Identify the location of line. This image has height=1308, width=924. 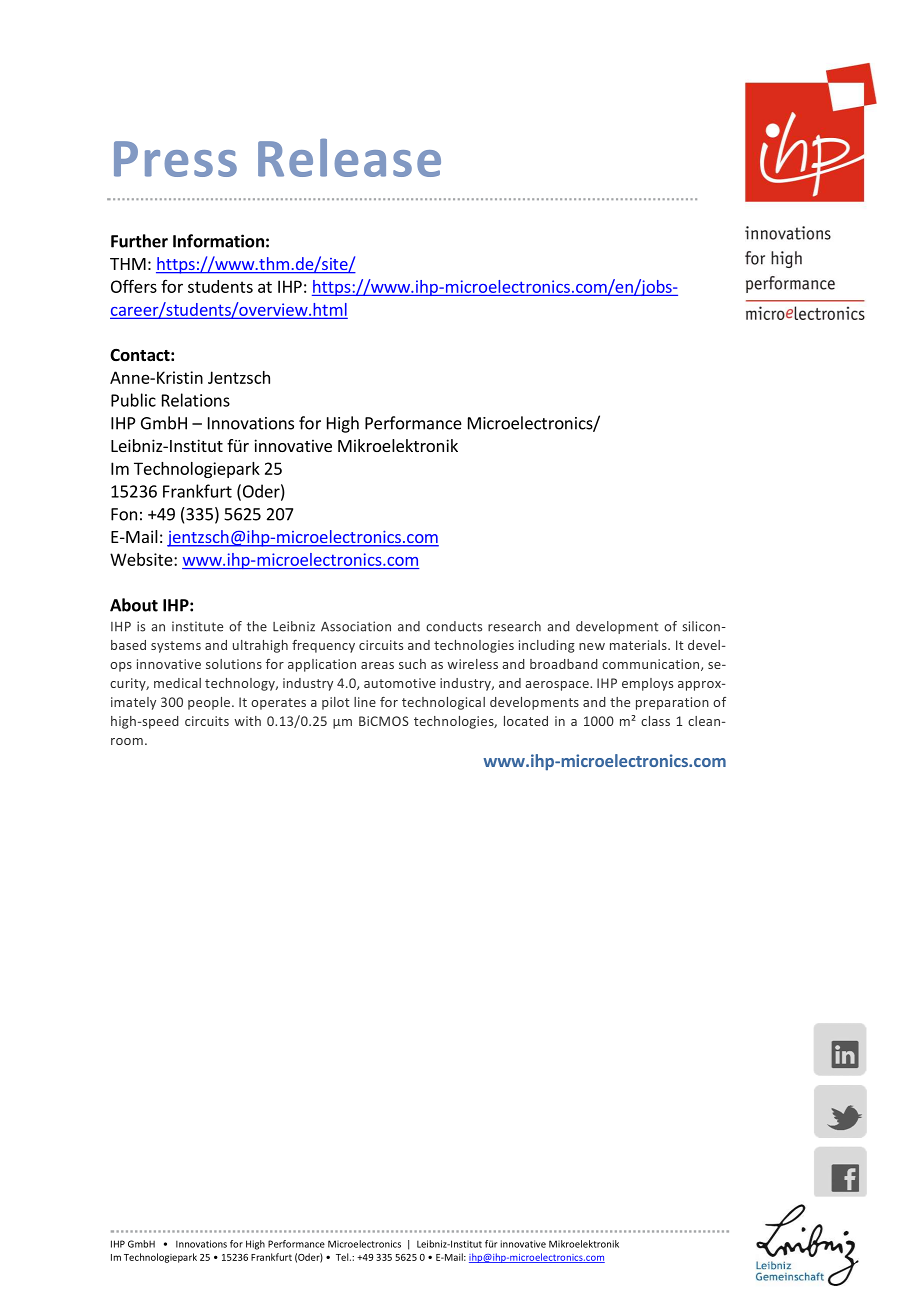
(365, 702).
